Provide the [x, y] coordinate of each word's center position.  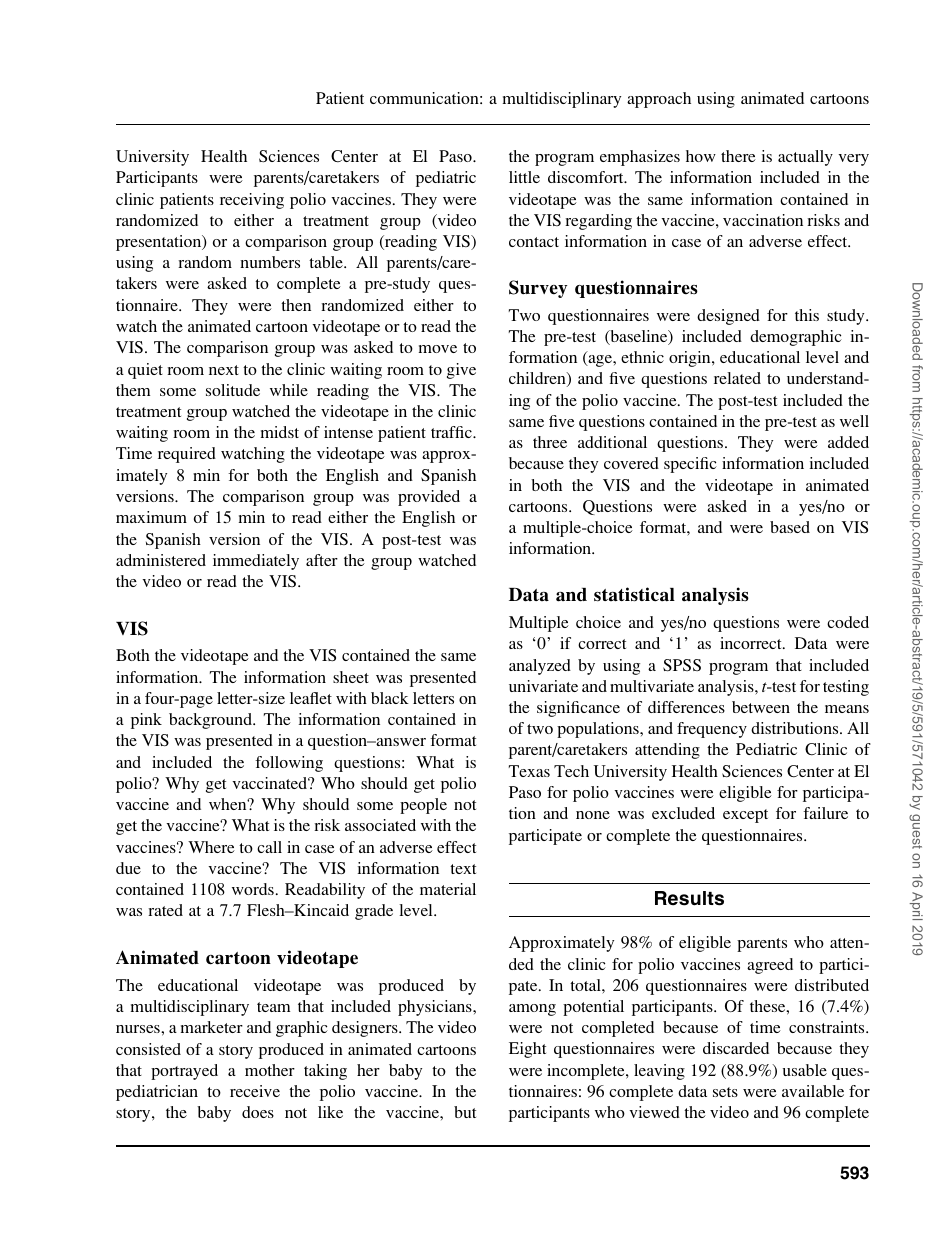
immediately [256, 562]
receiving [252, 201]
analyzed [540, 667]
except [745, 816]
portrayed [184, 1072]
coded [848, 622]
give [461, 371]
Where [211, 847]
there [738, 156]
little [524, 177]
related [737, 378]
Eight [527, 1050]
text [463, 869]
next [224, 370]
